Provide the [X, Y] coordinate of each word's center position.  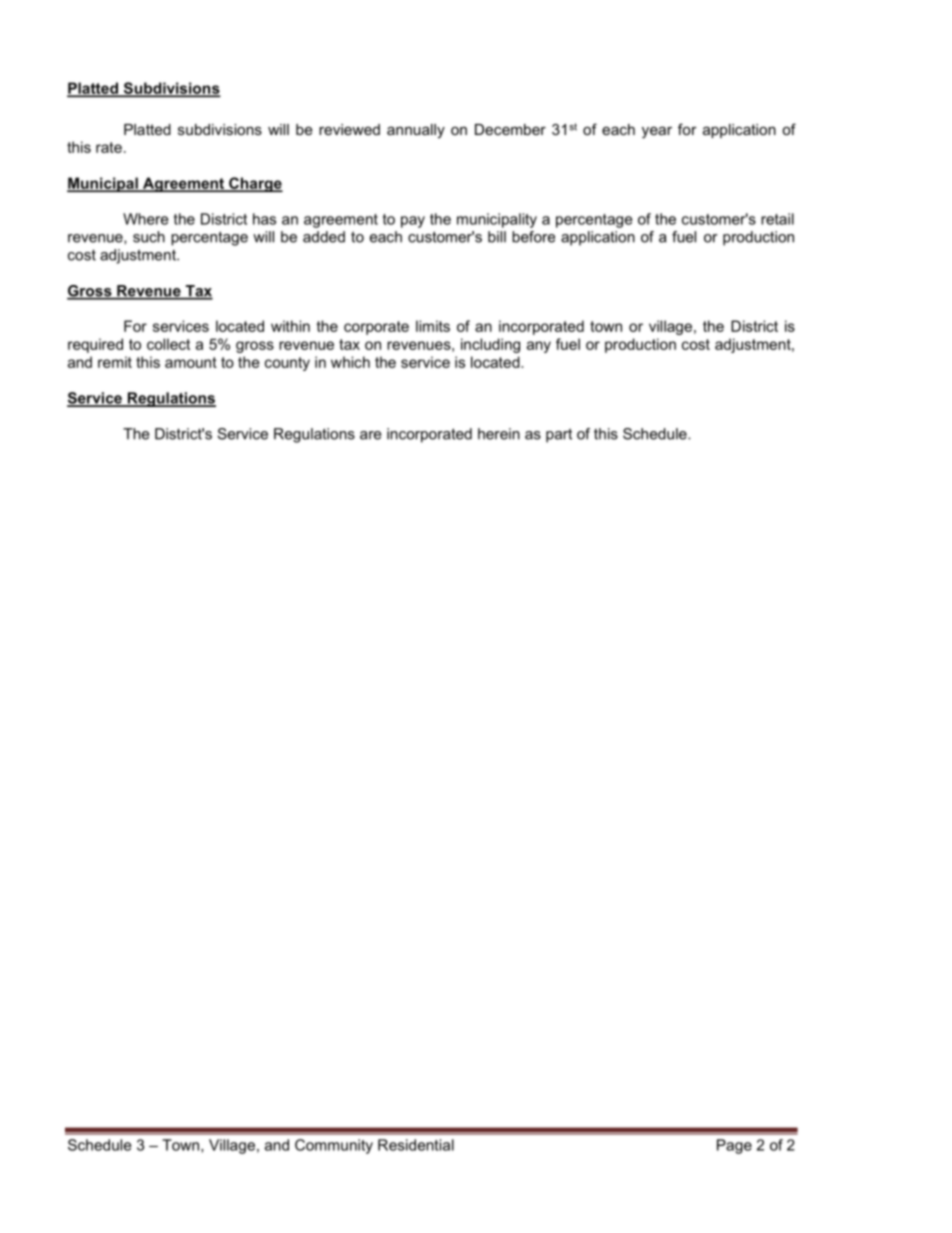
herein [499, 434]
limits [433, 326]
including [490, 345]
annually [416, 131]
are [370, 435]
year [657, 132]
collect [168, 344]
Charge [255, 184]
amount [191, 362]
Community [334, 1146]
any [539, 347]
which [350, 362]
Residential [416, 1145]
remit [115, 362]
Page [734, 1146]
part [559, 435]
